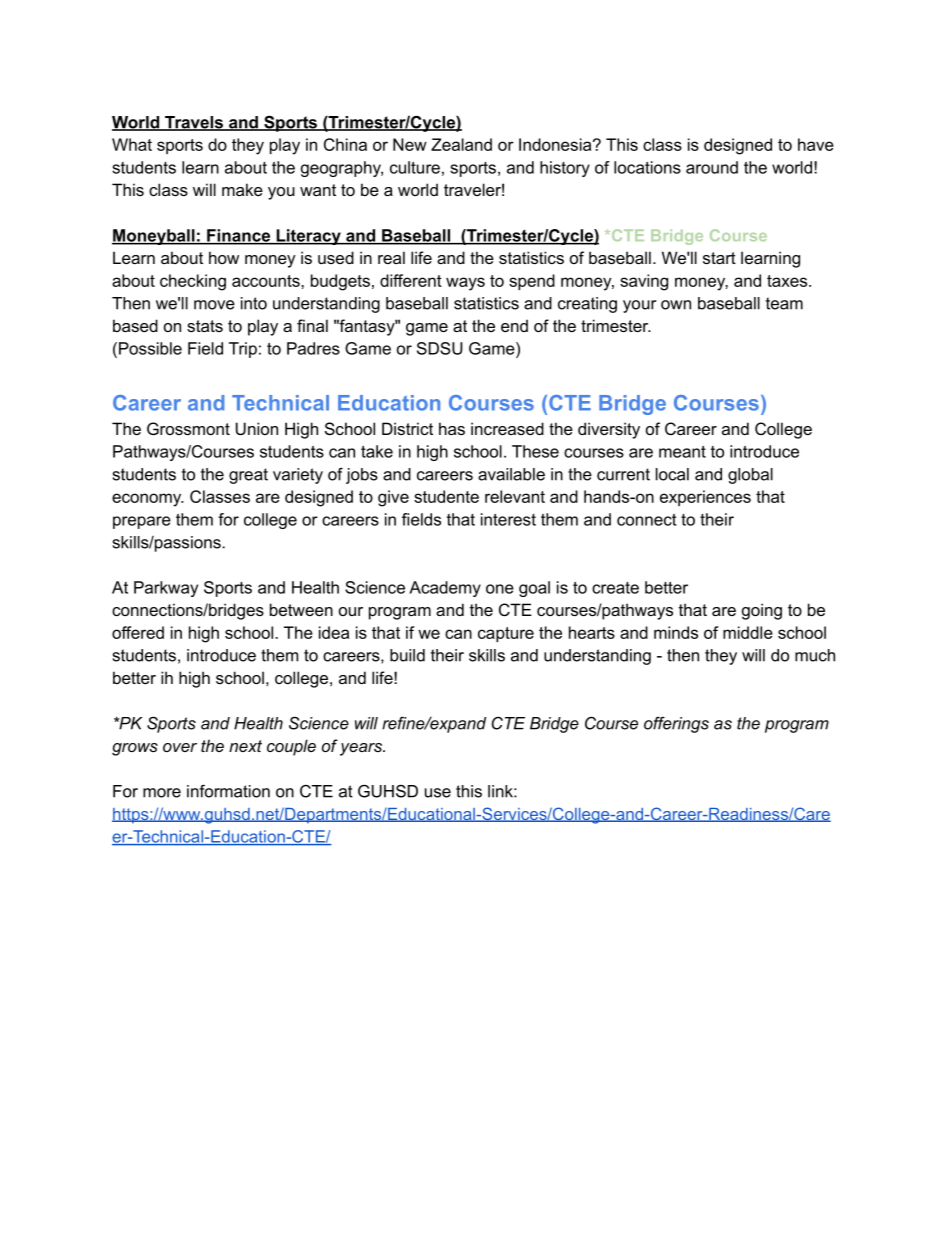 The height and width of the screenshot is (1233, 952). What do you see at coordinates (511, 474) in the screenshot?
I see `available` at bounding box center [511, 474].
